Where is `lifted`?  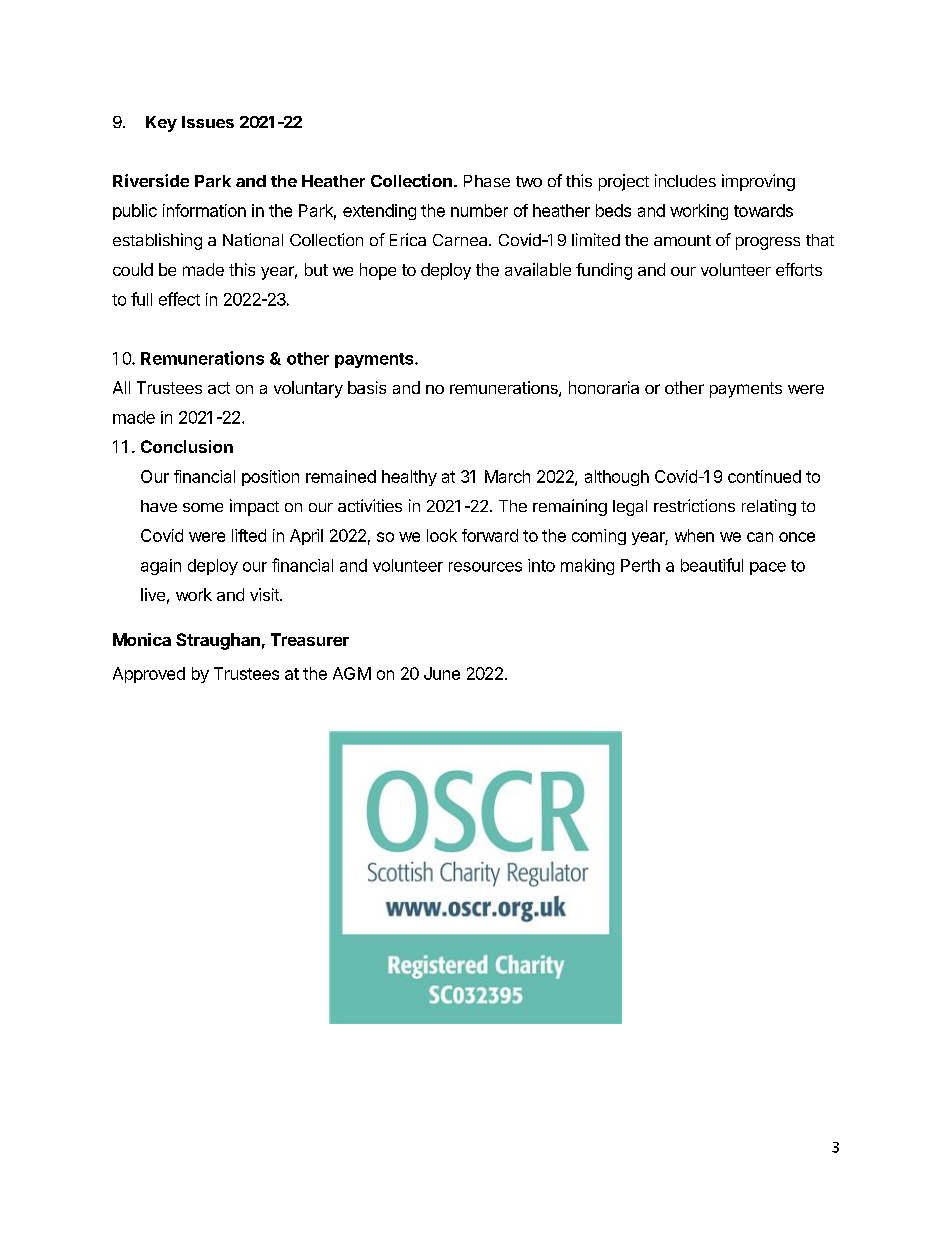 lifted is located at coordinates (249, 535).
